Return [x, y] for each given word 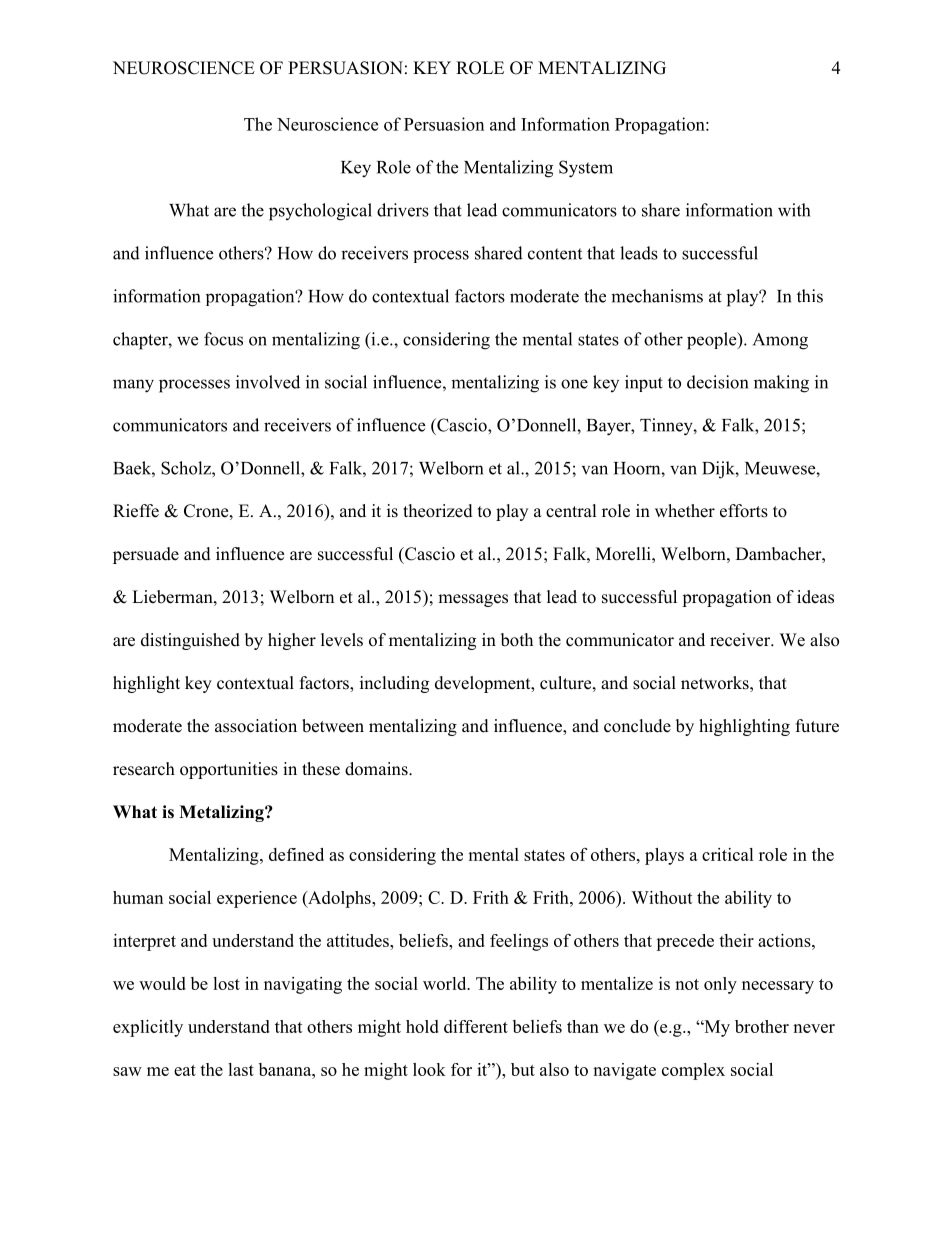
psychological [320, 212]
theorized [438, 511]
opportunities [229, 770]
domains [377, 769]
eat [185, 1070]
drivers [403, 210]
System [586, 169]
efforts [744, 511]
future [817, 726]
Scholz [187, 468]
